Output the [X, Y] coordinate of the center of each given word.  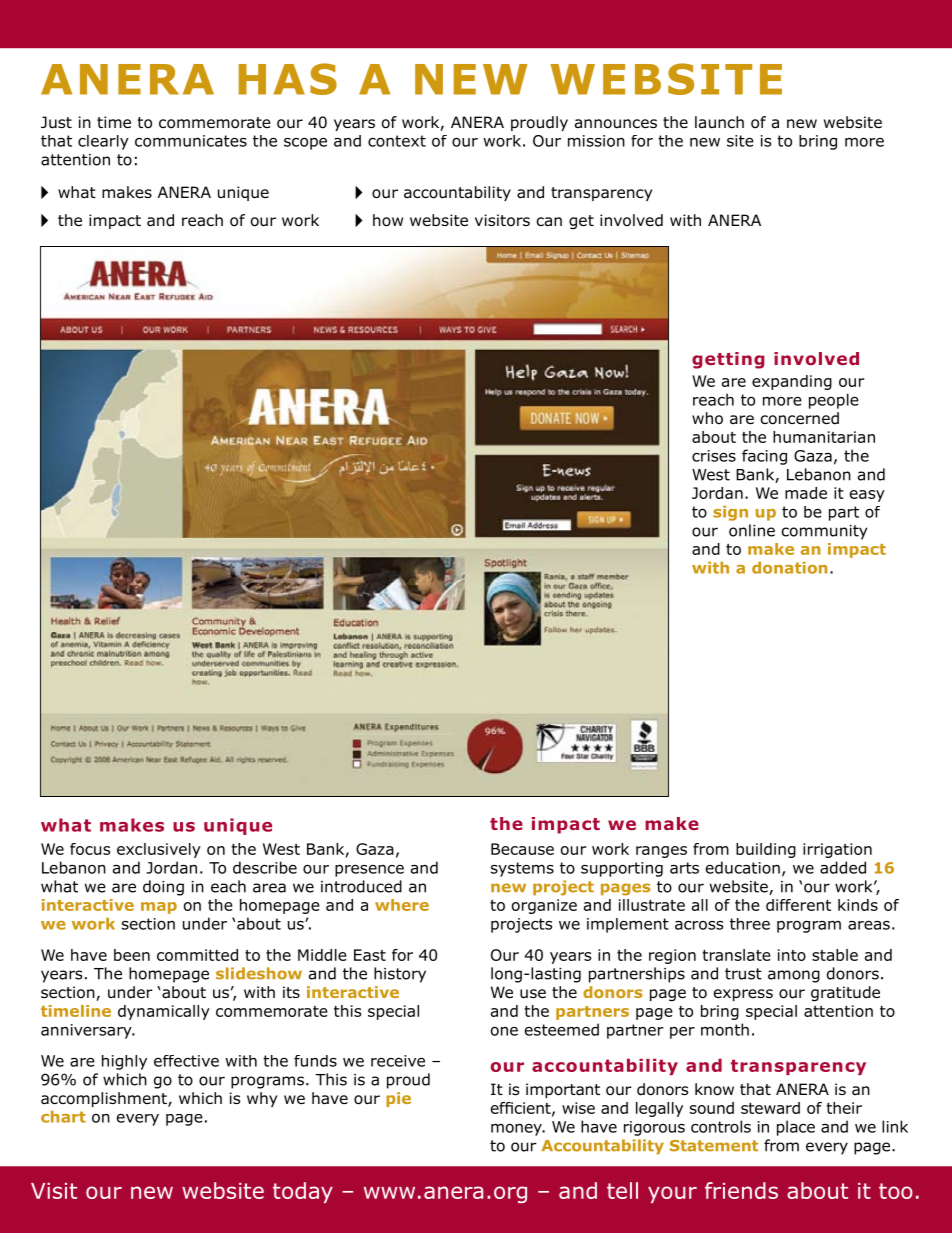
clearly [103, 142]
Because [522, 849]
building [766, 850]
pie [398, 1099]
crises [714, 456]
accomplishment [105, 1099]
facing [764, 457]
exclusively [159, 850]
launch [719, 122]
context [397, 141]
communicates [191, 141]
